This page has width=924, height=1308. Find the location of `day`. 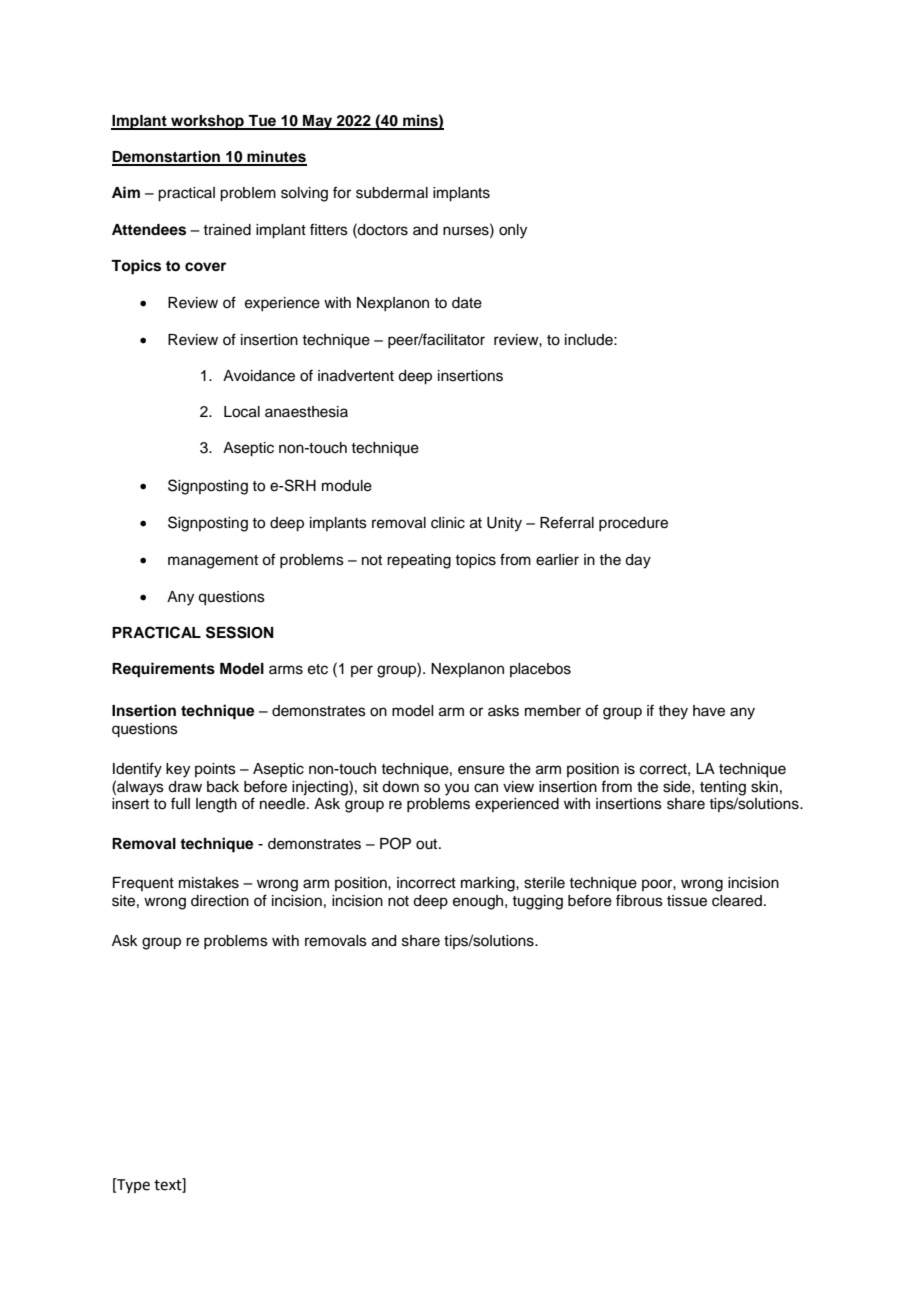

day is located at coordinates (638, 561).
